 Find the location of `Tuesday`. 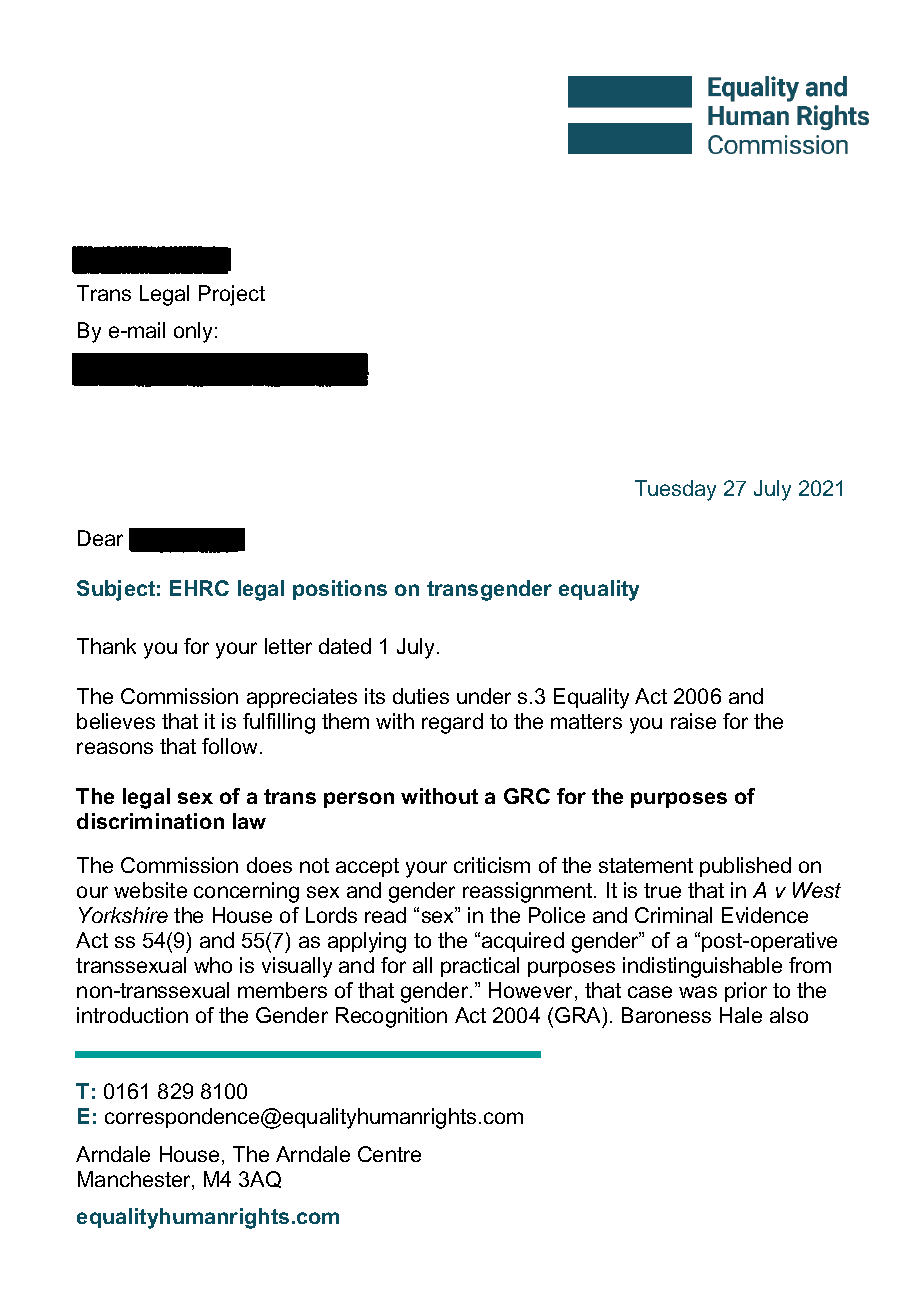

Tuesday is located at coordinates (675, 490).
